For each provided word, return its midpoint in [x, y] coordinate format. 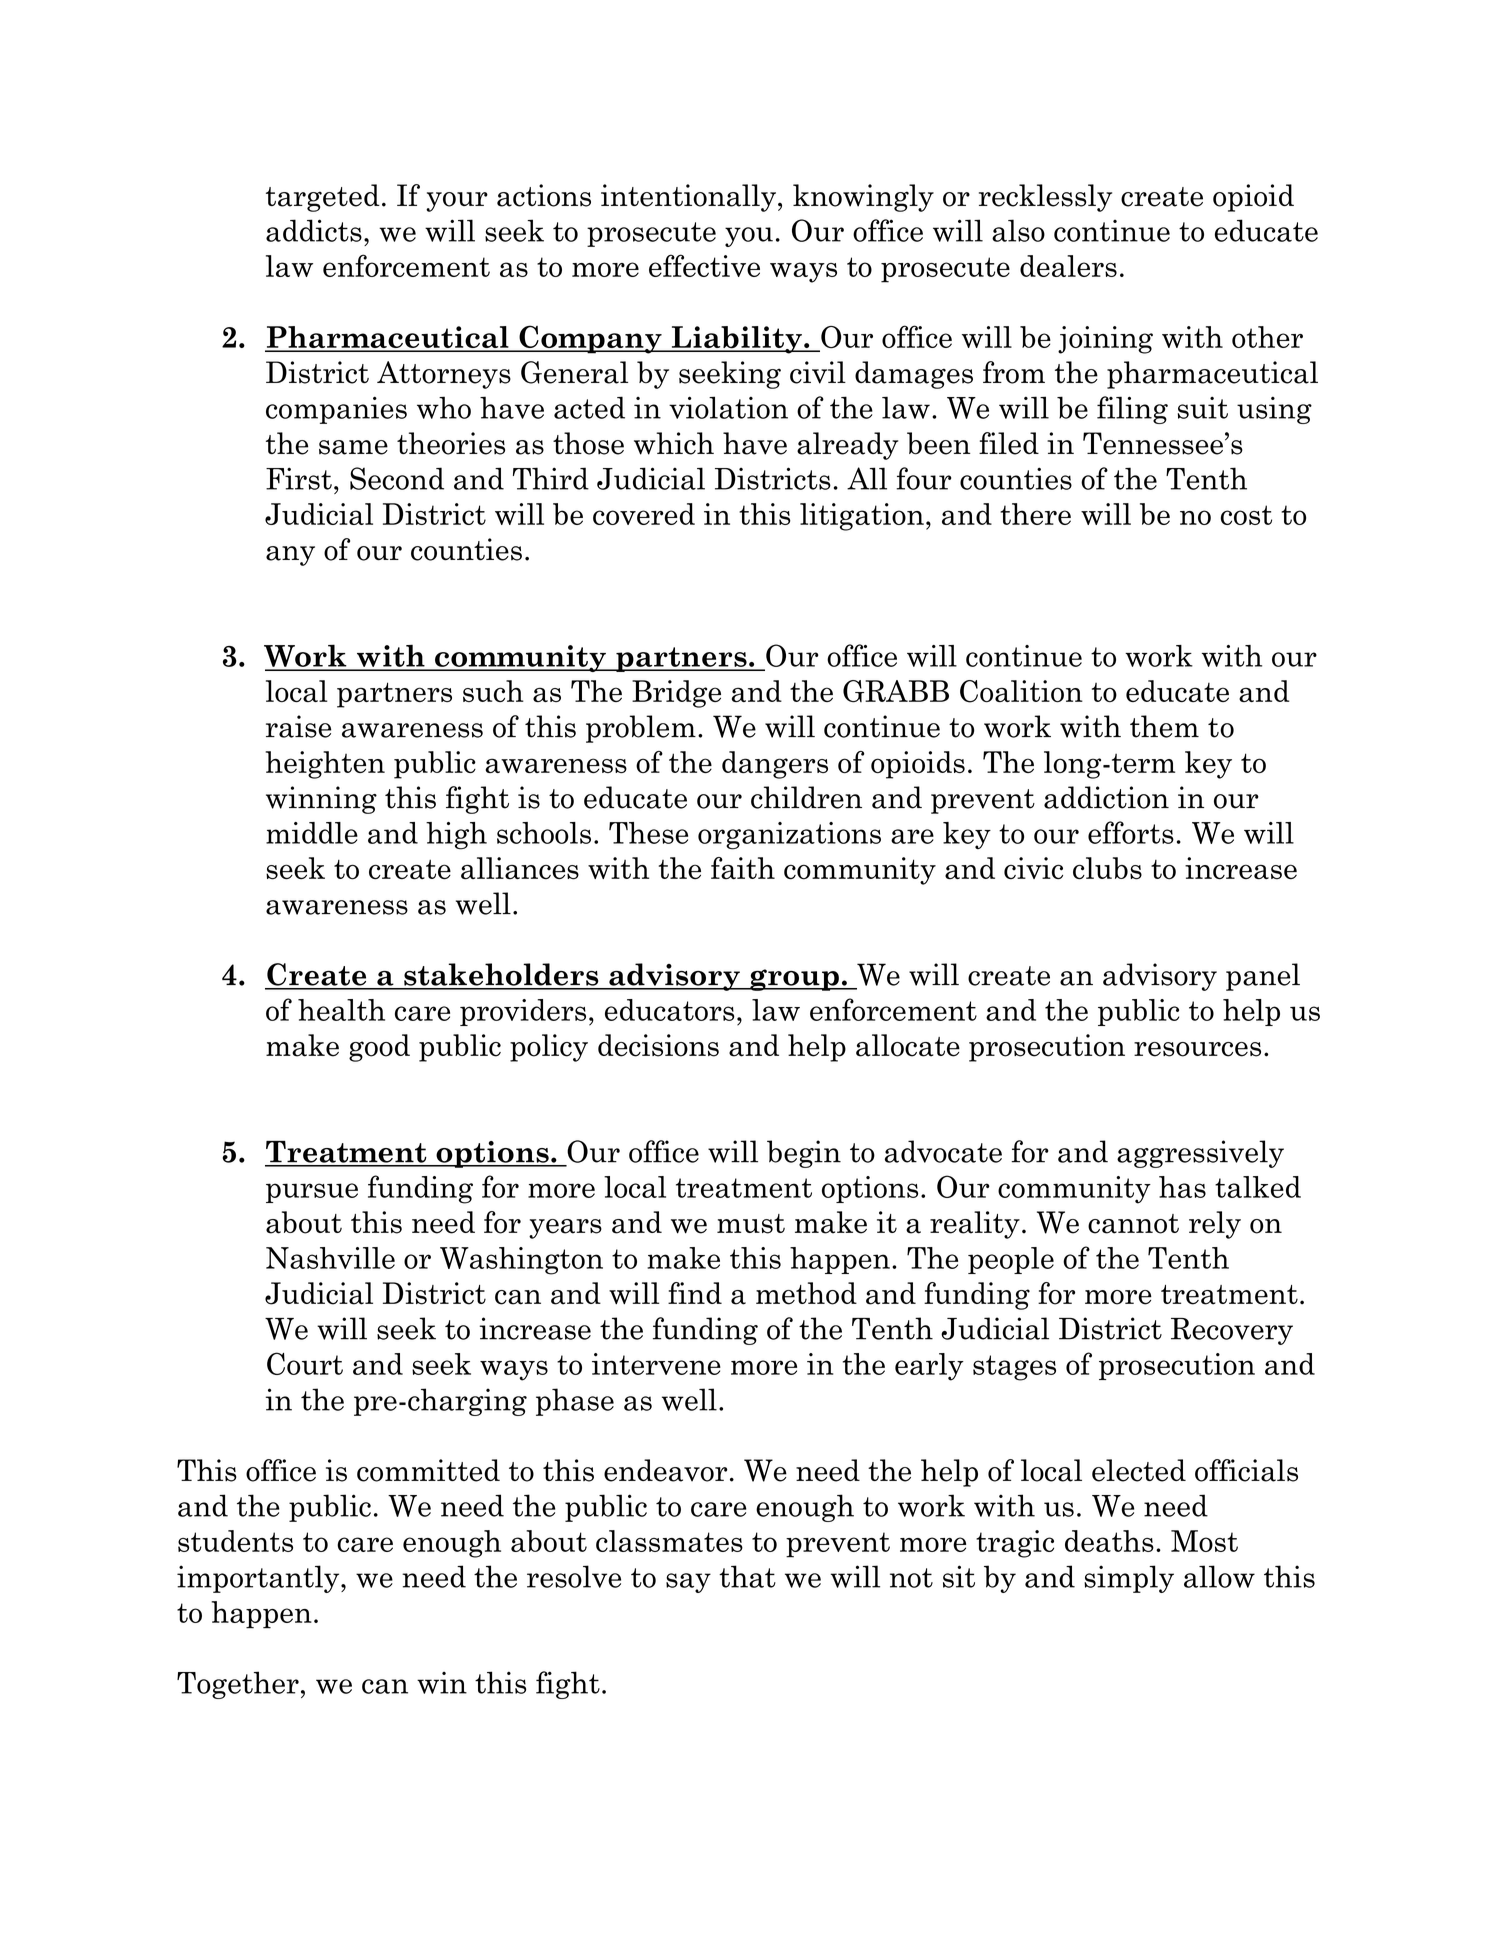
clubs [1107, 868]
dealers [1068, 266]
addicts [314, 230]
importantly [259, 1579]
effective [704, 265]
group [794, 980]
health [341, 1010]
